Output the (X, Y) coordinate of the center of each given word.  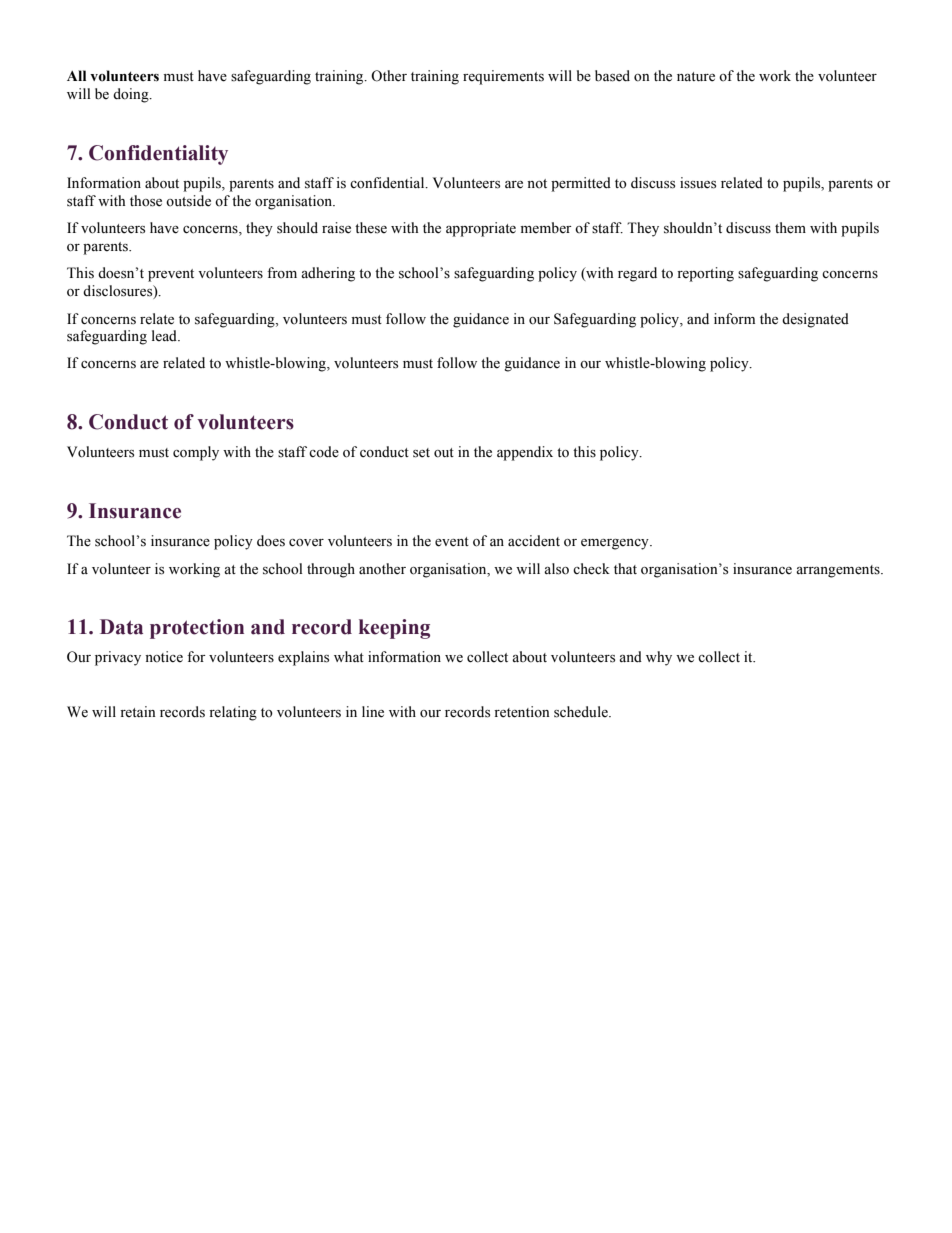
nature (696, 77)
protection (197, 629)
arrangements (839, 571)
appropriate (481, 229)
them (790, 228)
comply (196, 453)
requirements (503, 77)
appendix (525, 453)
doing (132, 95)
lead (165, 336)
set (421, 453)
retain (138, 712)
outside (188, 201)
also (556, 569)
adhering (328, 274)
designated (815, 320)
